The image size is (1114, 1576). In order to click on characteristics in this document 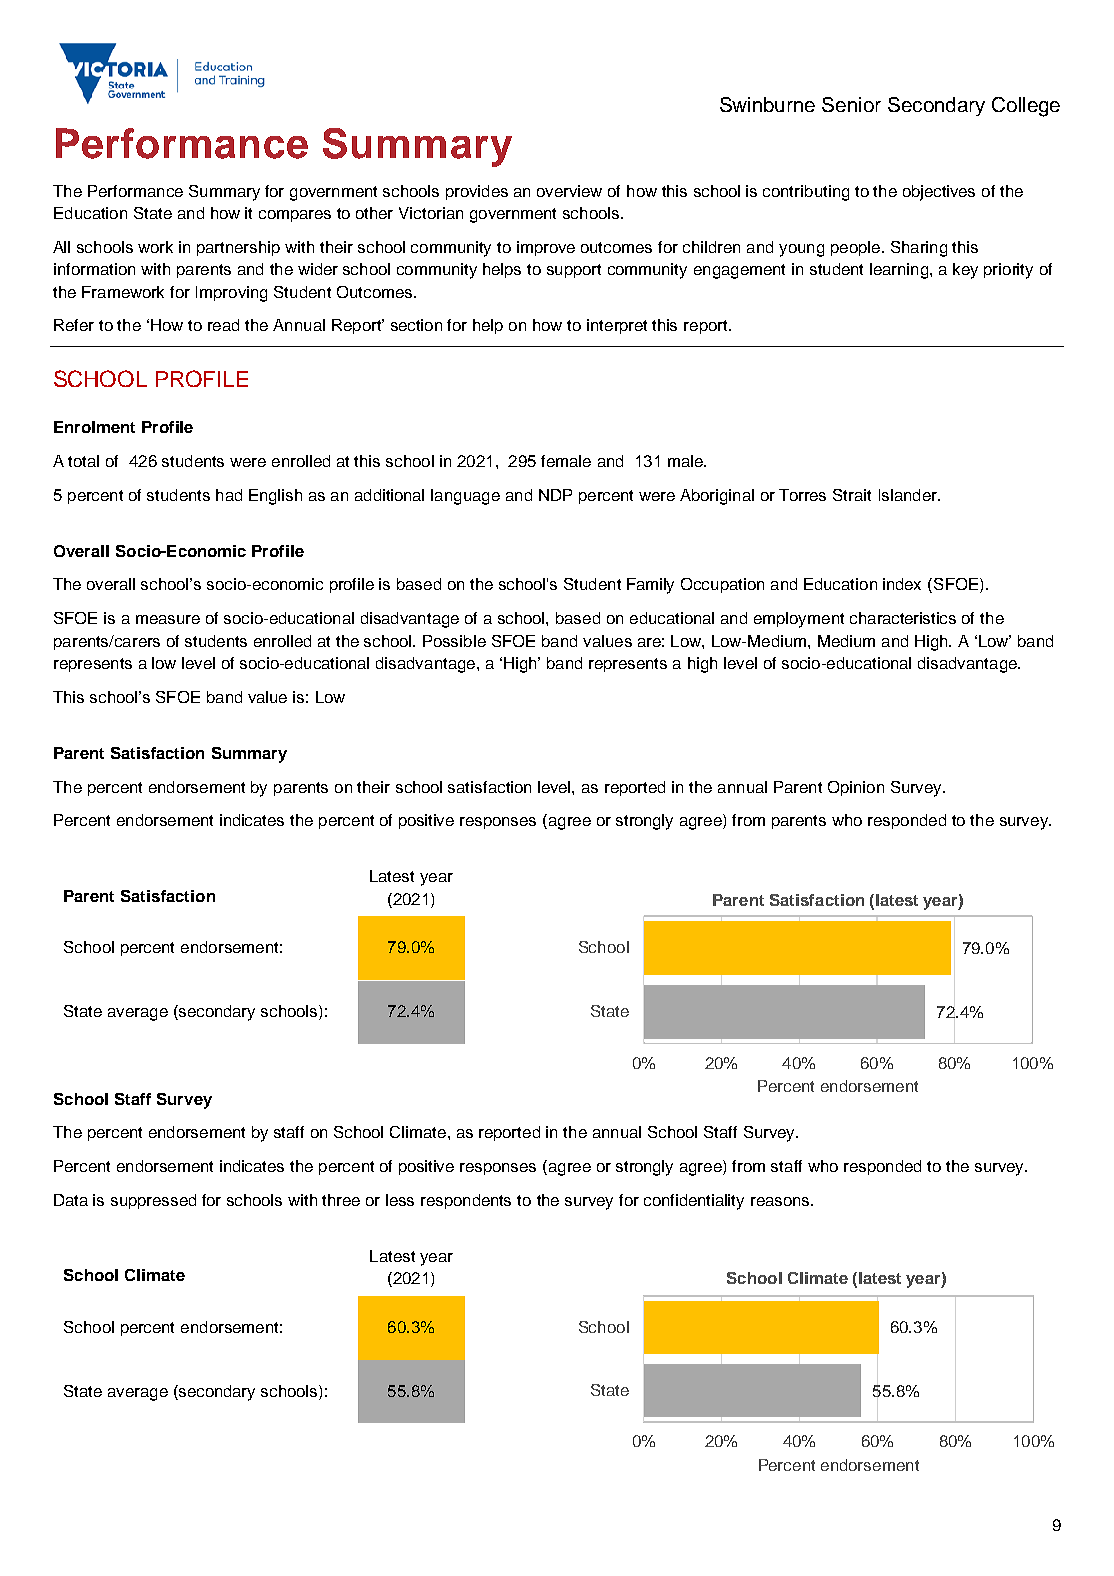, I will do `click(903, 618)`.
